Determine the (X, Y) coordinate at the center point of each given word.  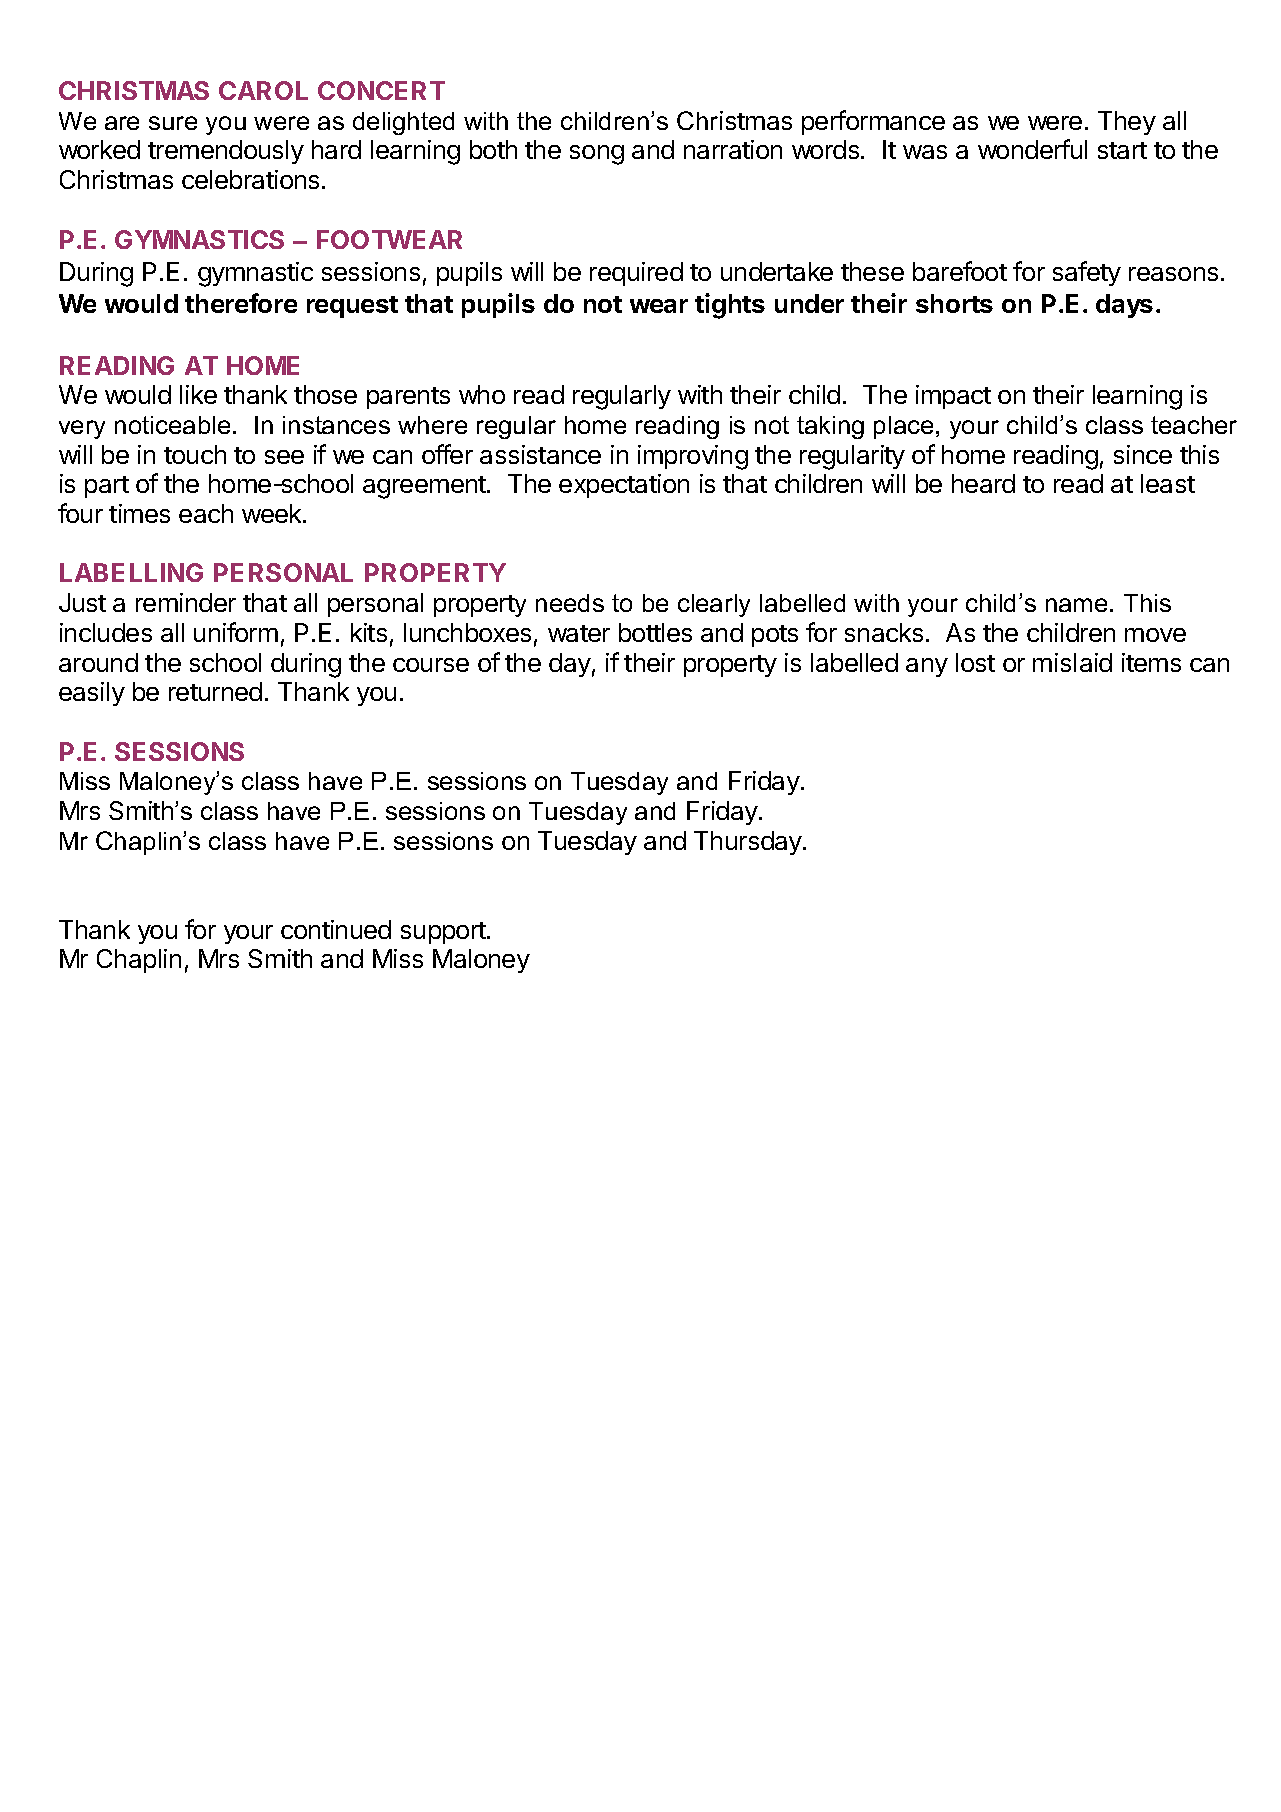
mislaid (1072, 662)
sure (173, 123)
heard (983, 483)
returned (215, 691)
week (273, 513)
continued (336, 929)
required (636, 274)
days (1124, 306)
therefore (241, 303)
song (597, 155)
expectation (624, 486)
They (1127, 123)
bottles (655, 632)
